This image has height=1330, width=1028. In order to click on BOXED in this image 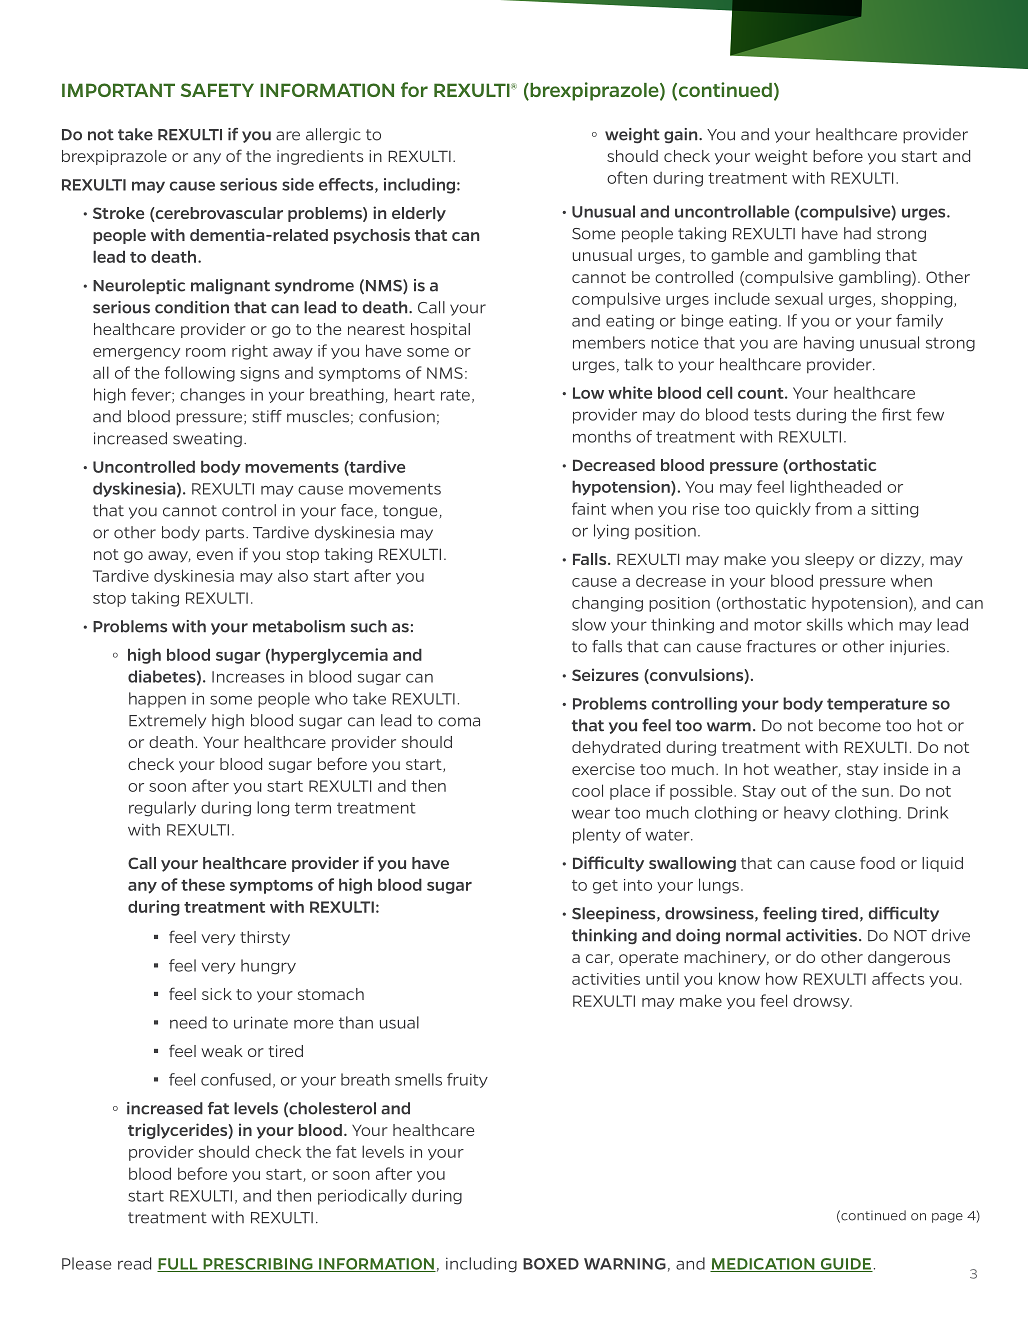, I will do `click(551, 1264)`.
